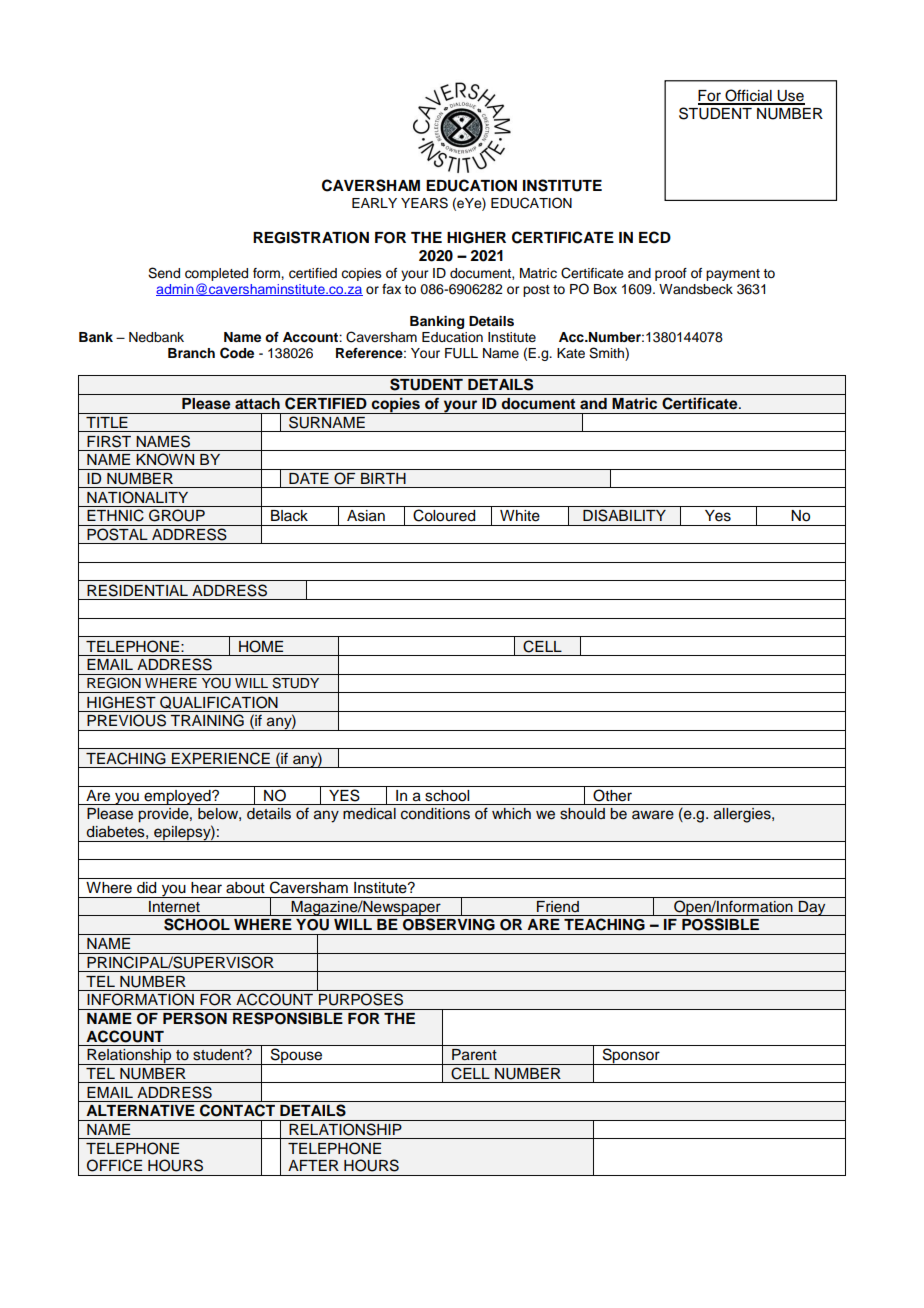  What do you see at coordinates (191, 353) in the document?
I see `Branch` at bounding box center [191, 353].
